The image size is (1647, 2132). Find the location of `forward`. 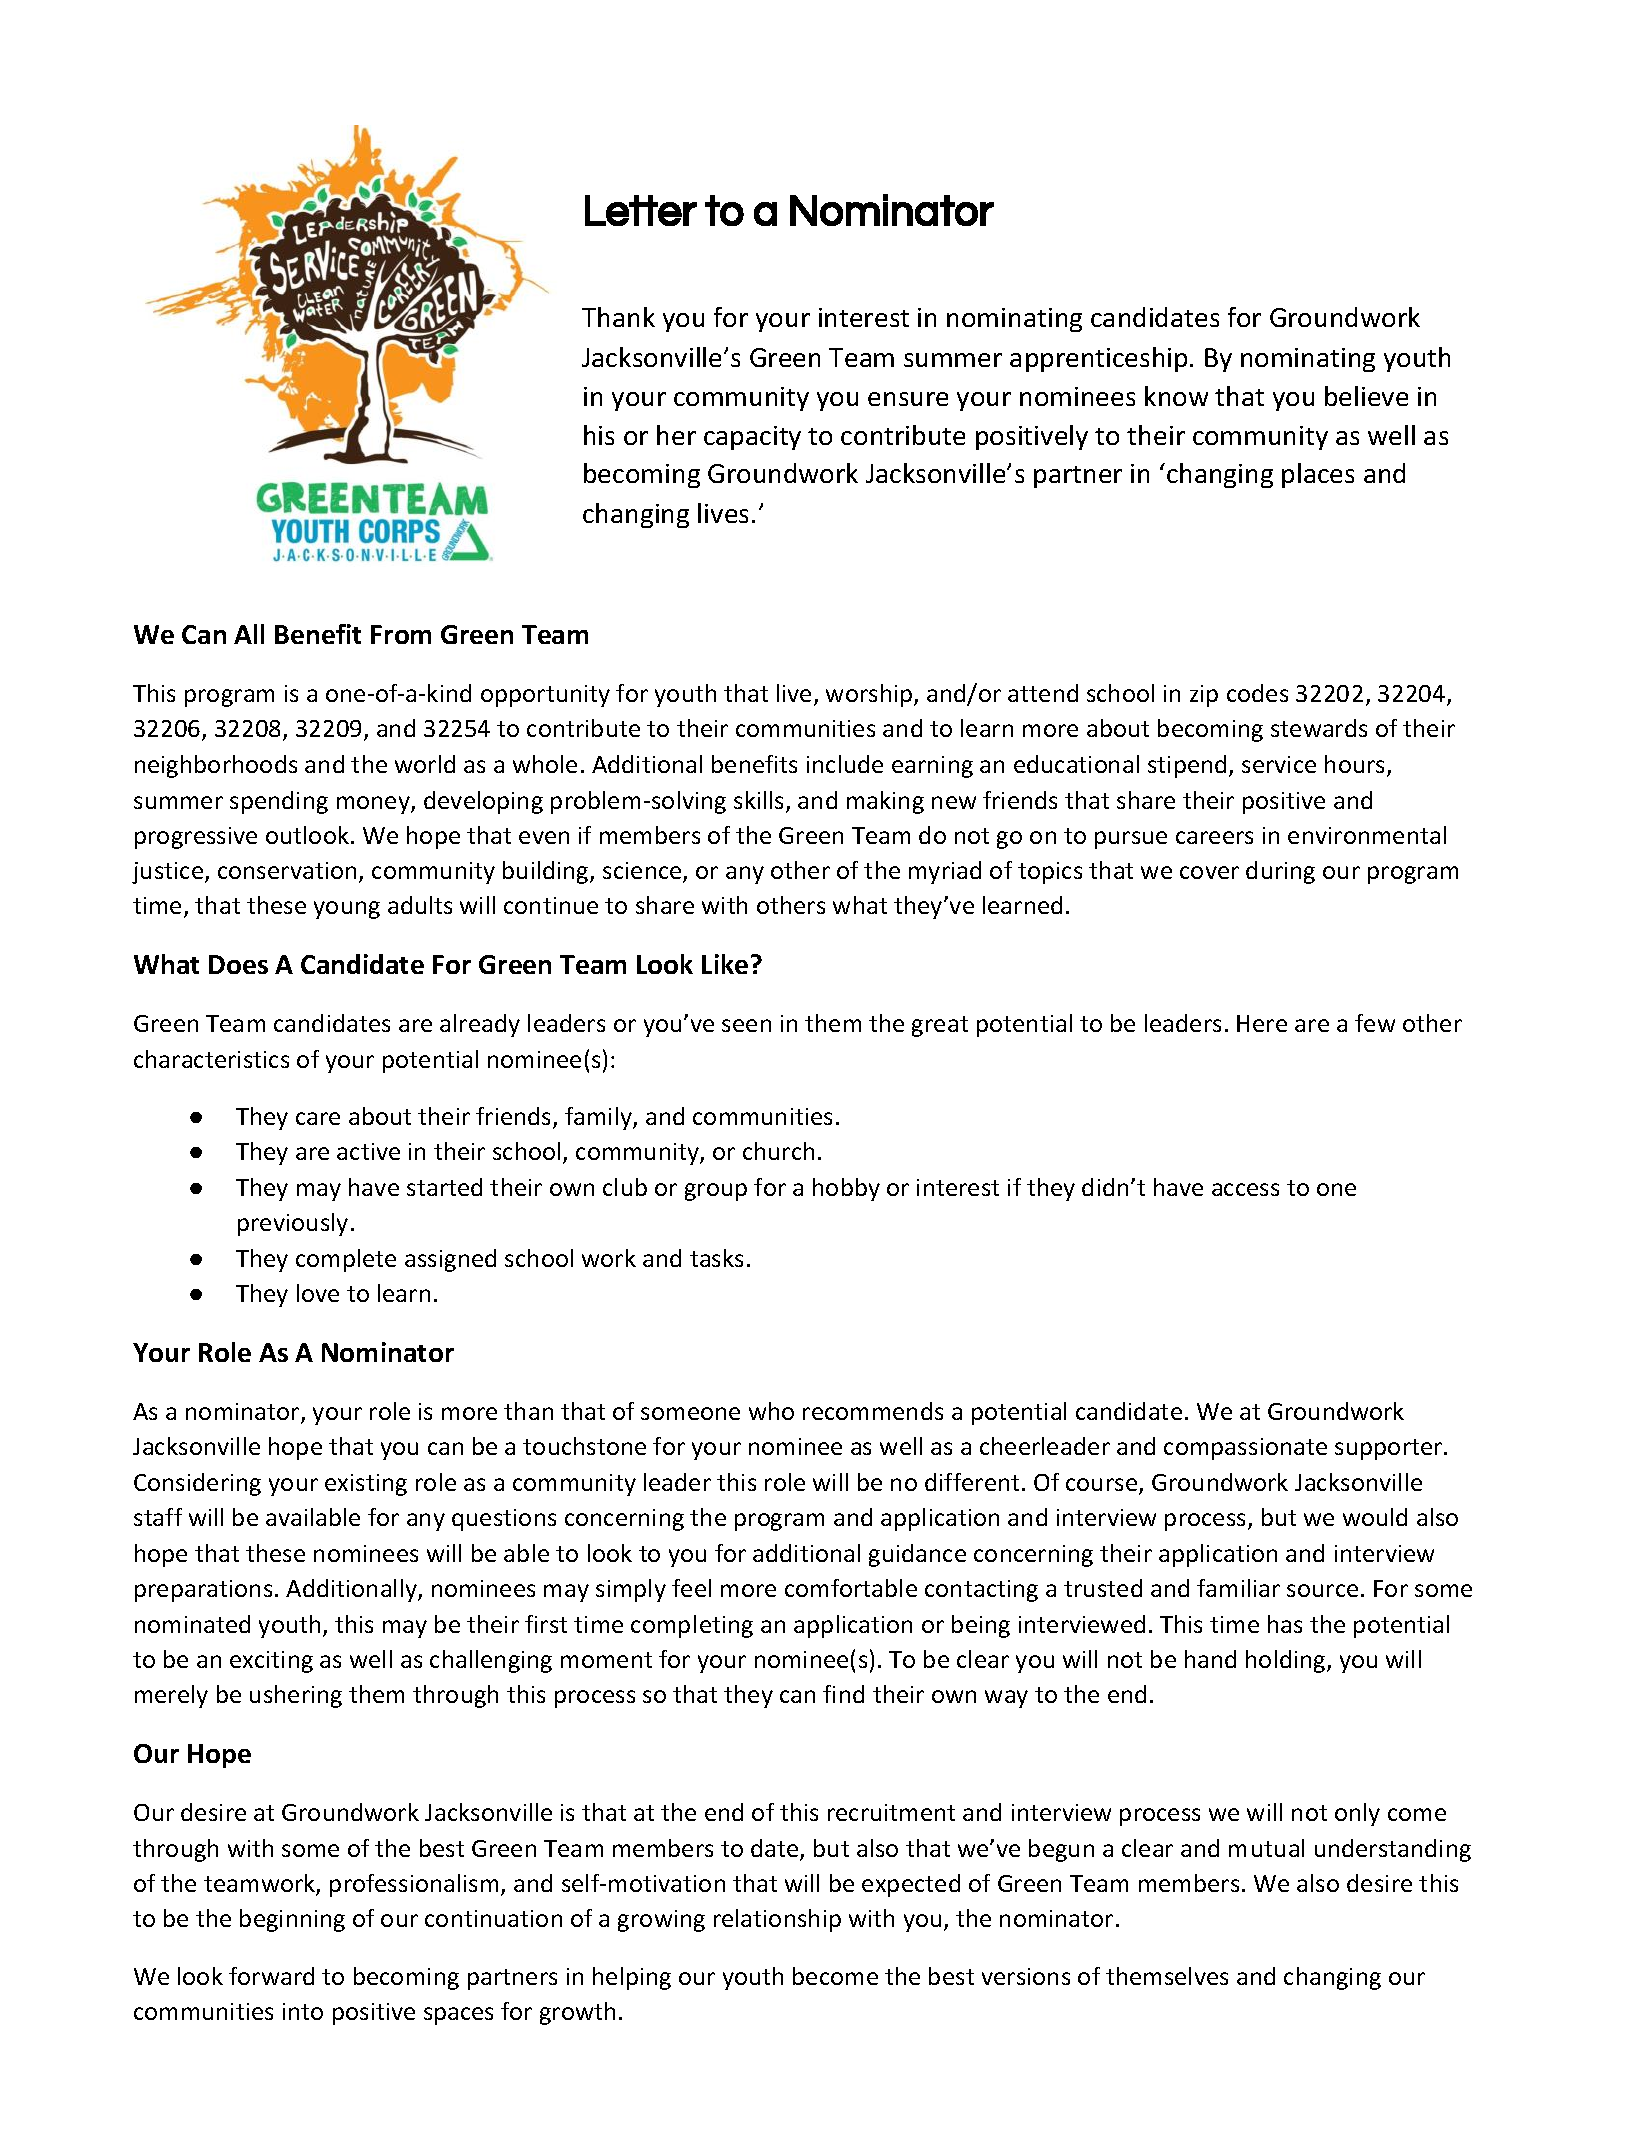

forward is located at coordinates (271, 1976).
